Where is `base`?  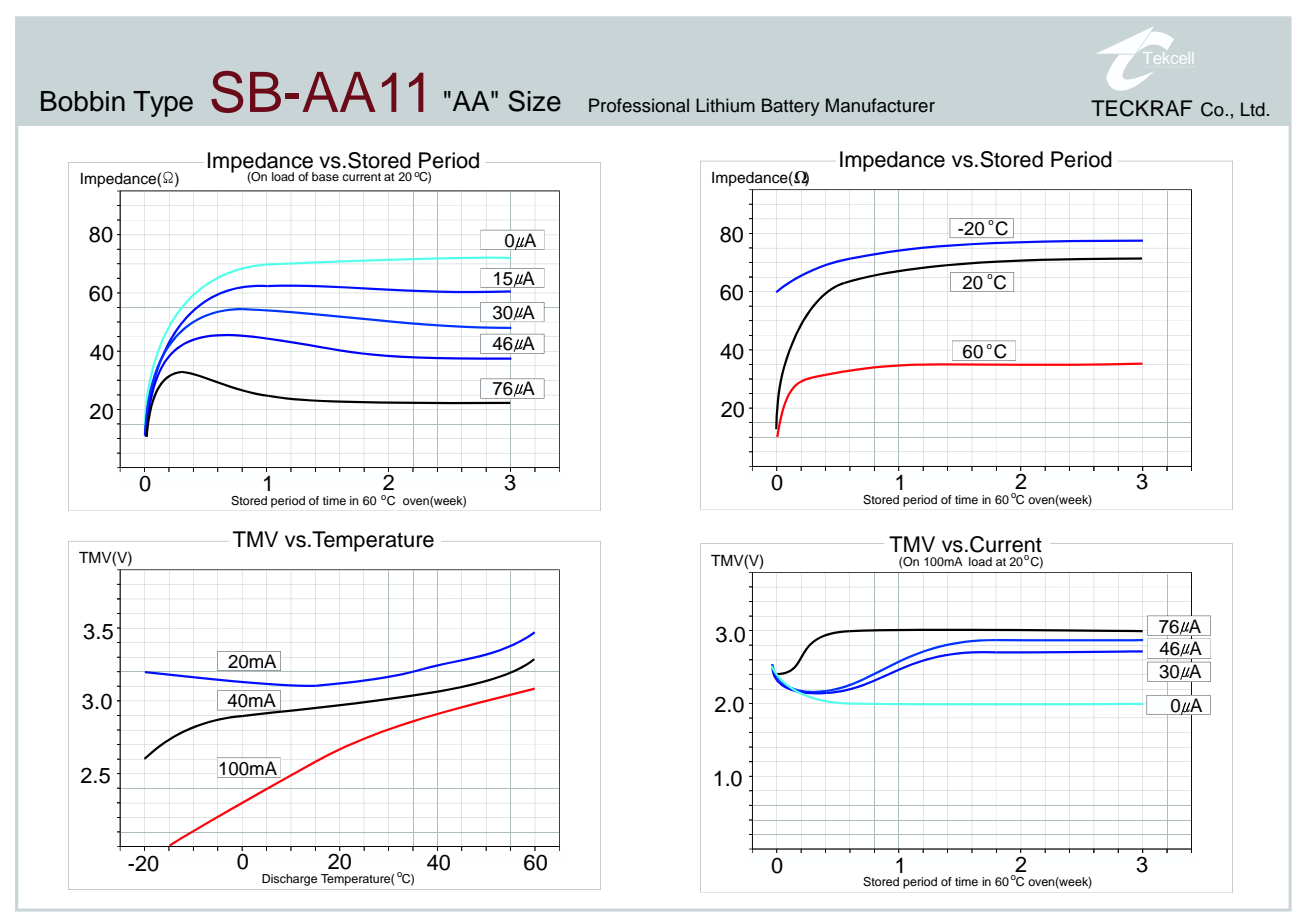
base is located at coordinates (325, 176).
